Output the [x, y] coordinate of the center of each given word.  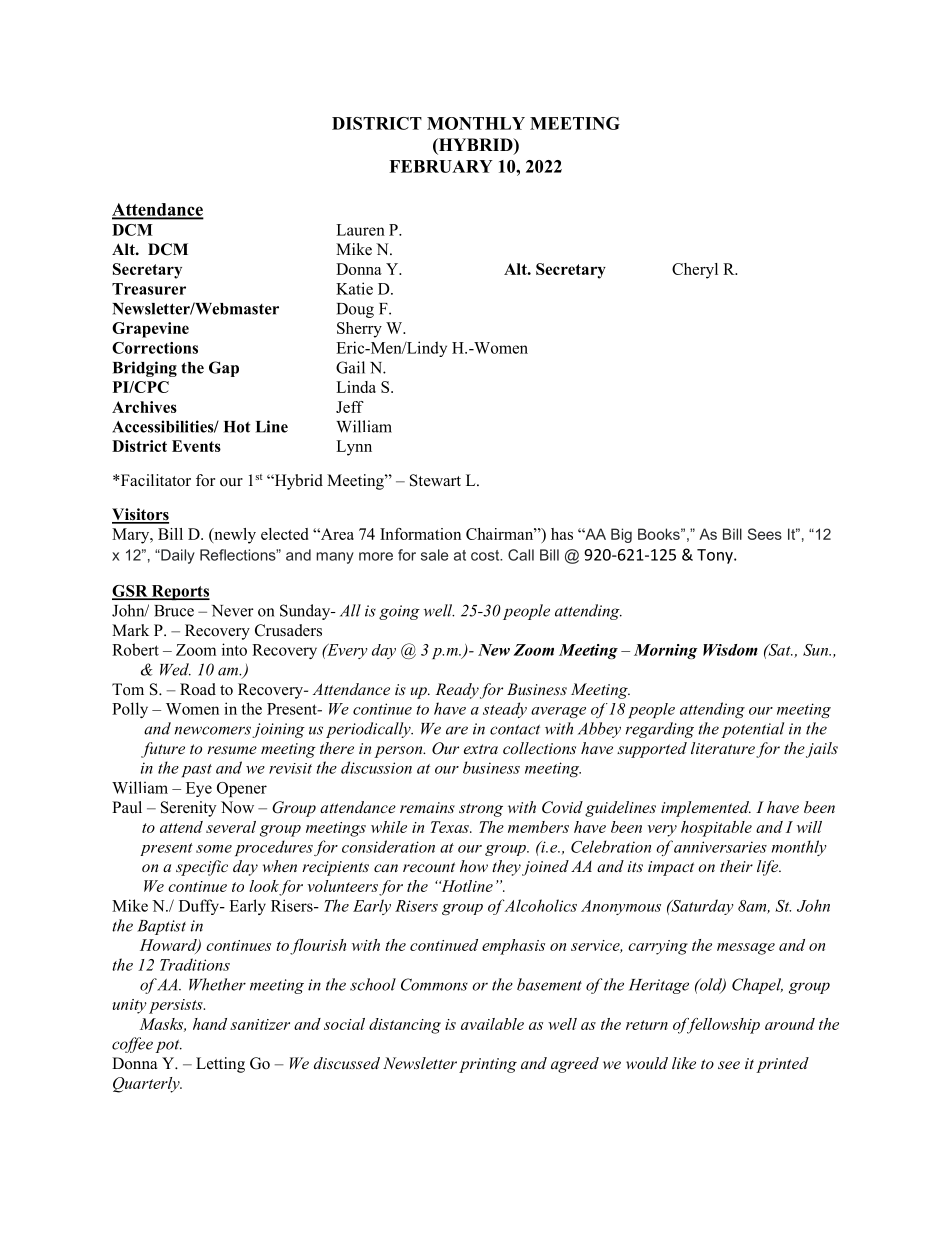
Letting [220, 1065]
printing [488, 1065]
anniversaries [720, 847]
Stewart [435, 480]
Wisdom [730, 650]
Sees [765, 534]
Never [233, 611]
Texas [451, 827]
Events [196, 446]
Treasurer [149, 289]
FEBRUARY [441, 166]
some [214, 849]
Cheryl [695, 271]
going [399, 612]
